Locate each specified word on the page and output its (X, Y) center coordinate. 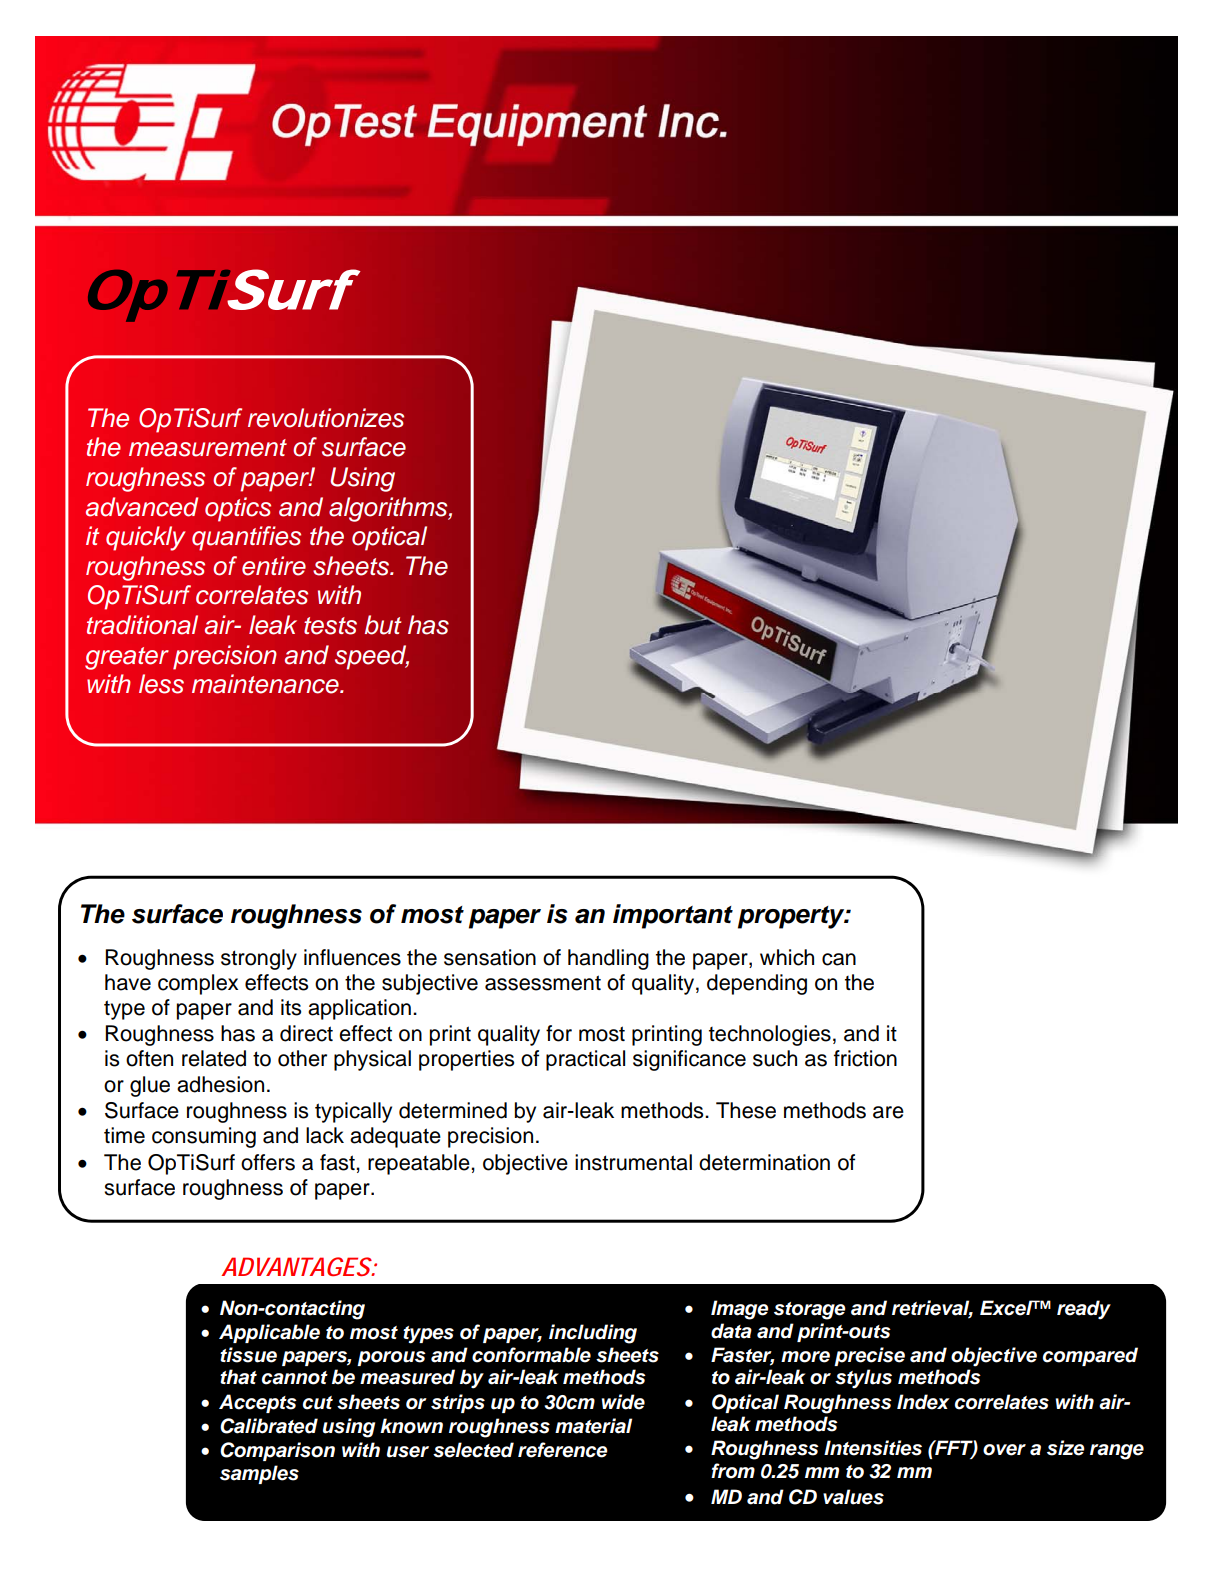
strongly (259, 959)
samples (259, 1474)
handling (608, 959)
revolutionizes (326, 418)
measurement (208, 448)
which (787, 957)
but (383, 625)
